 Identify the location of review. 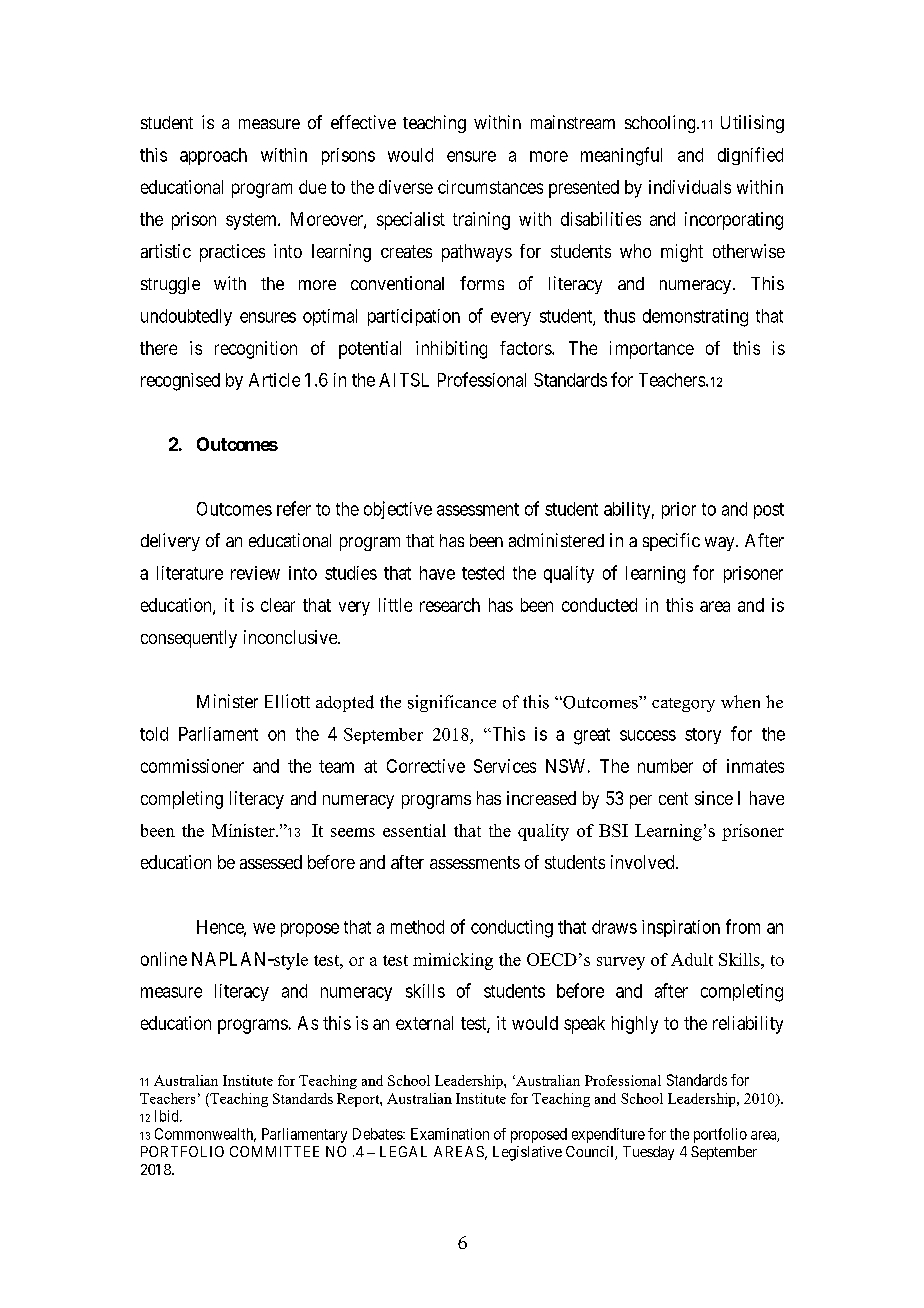
(255, 573).
